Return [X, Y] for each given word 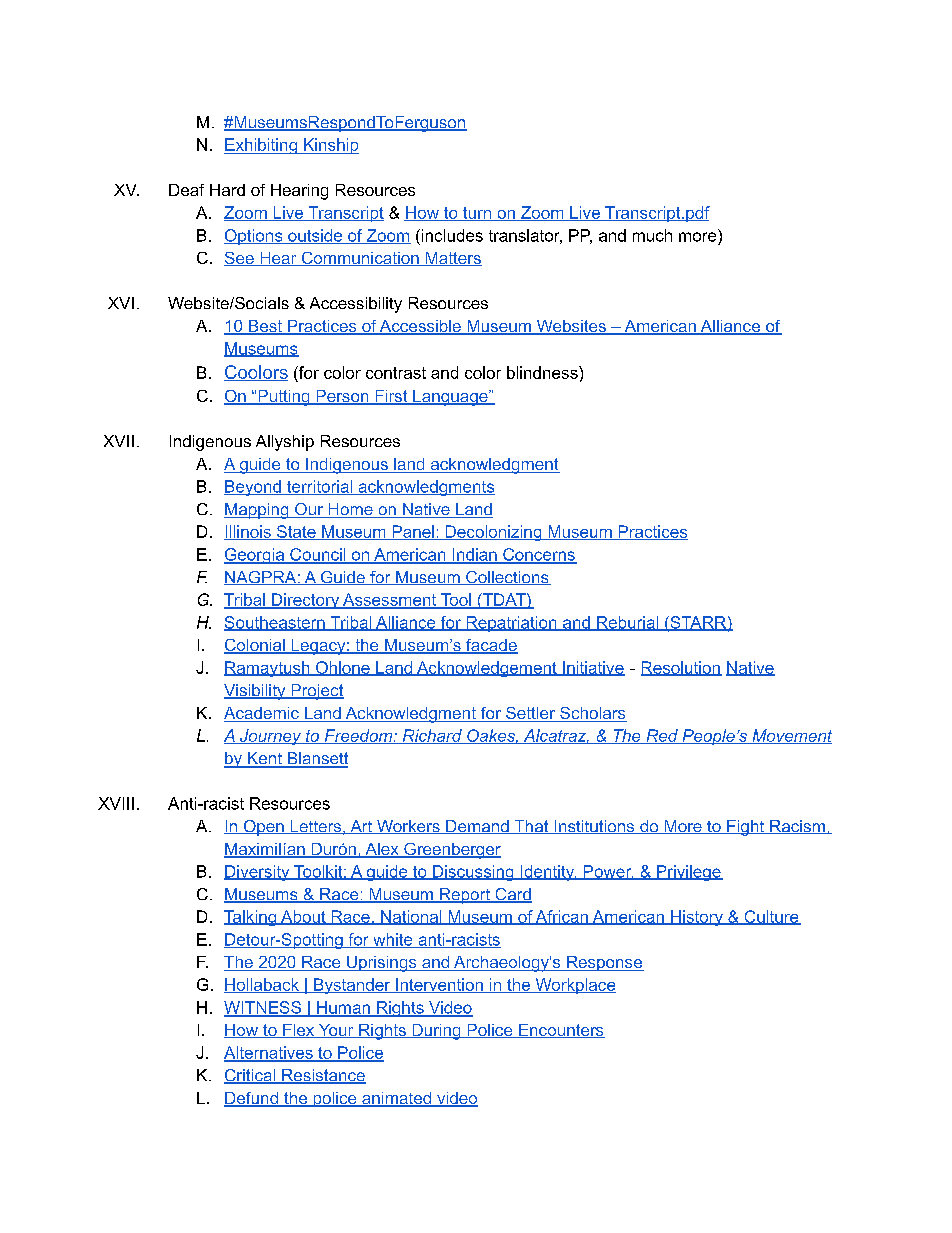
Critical [251, 1076]
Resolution [681, 668]
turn [477, 214]
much [652, 235]
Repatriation [511, 624]
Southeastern [275, 623]
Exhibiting [261, 146]
